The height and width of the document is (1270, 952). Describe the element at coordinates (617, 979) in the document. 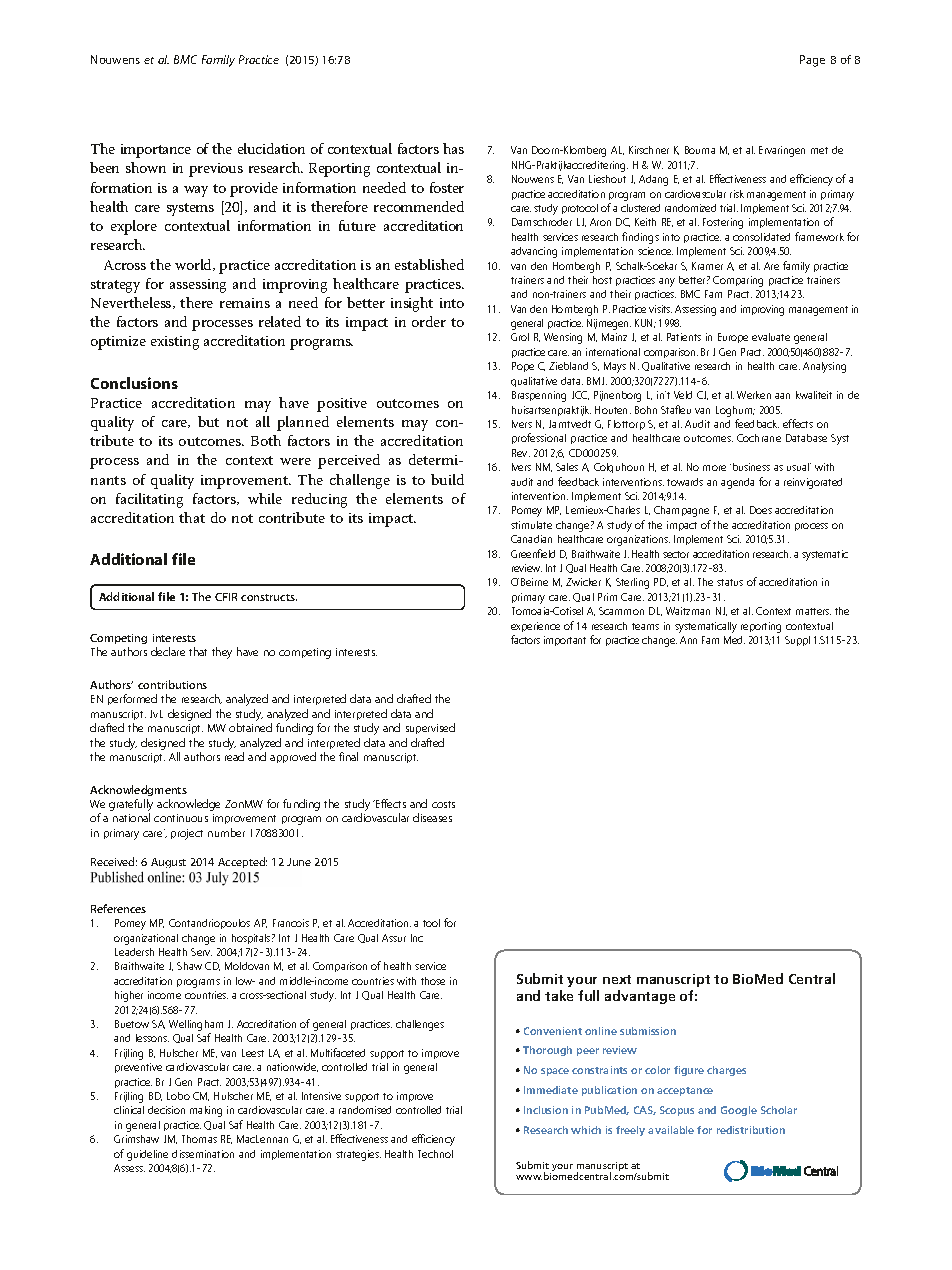

I see `next` at that location.
